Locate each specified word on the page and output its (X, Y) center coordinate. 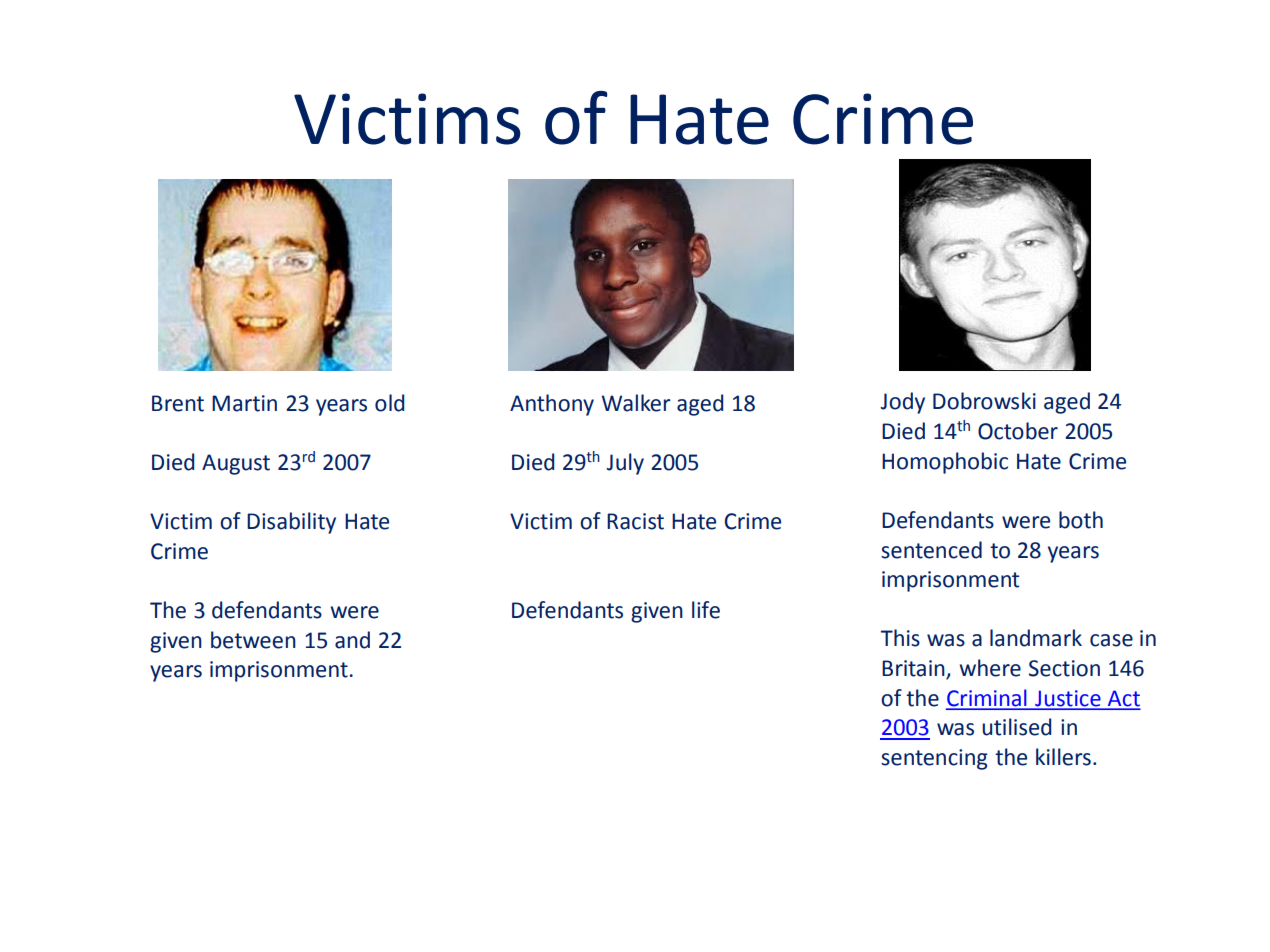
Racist (635, 521)
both (1081, 520)
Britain (914, 669)
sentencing (934, 759)
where (990, 668)
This (900, 638)
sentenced (931, 550)
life (706, 610)
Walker (636, 403)
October (1018, 431)
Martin (244, 403)
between (253, 640)
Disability (291, 523)
